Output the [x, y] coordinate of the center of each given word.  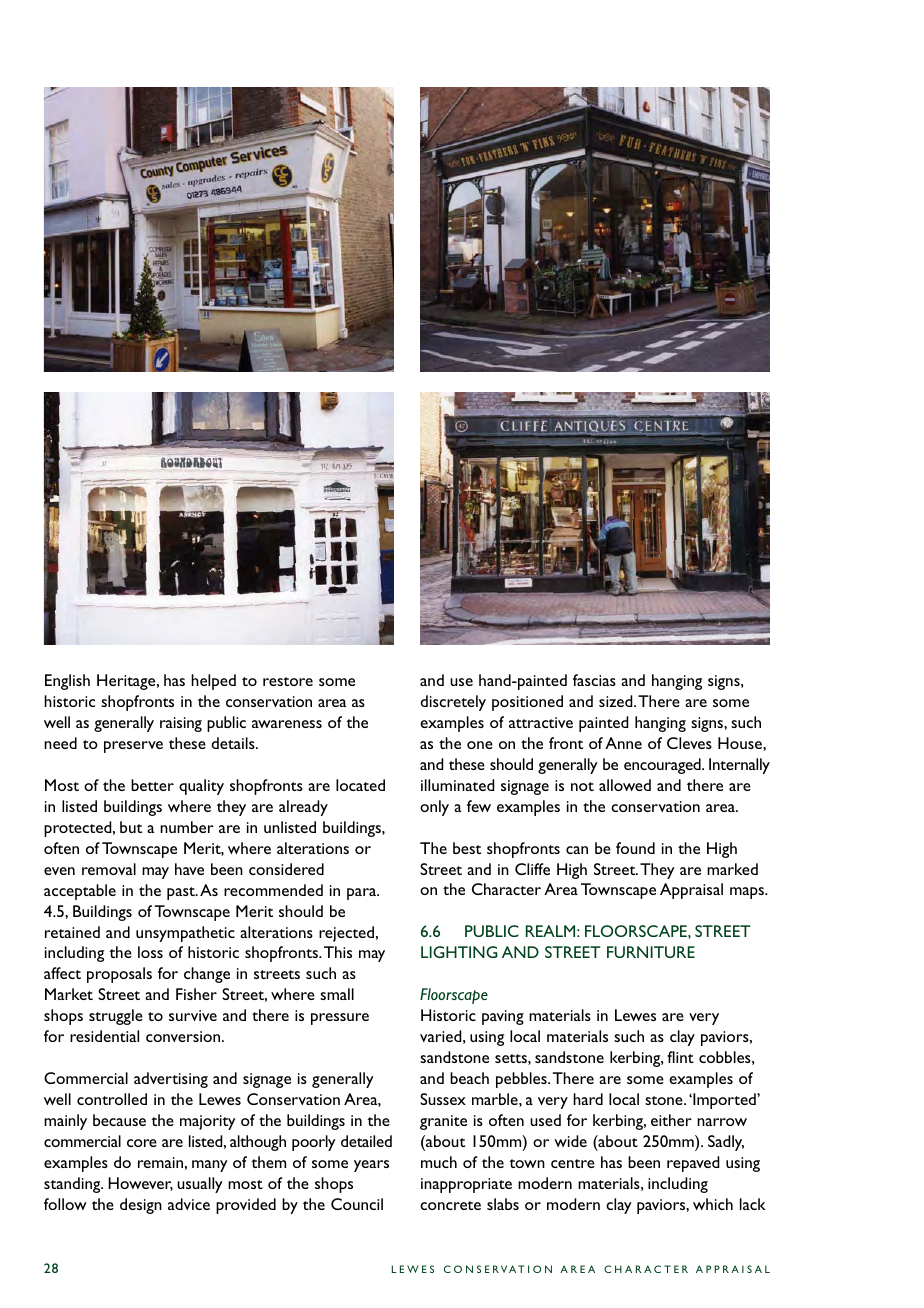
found [635, 848]
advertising [171, 1080]
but [131, 827]
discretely [453, 703]
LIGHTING [459, 952]
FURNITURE [651, 952]
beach [469, 1078]
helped [213, 682]
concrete [450, 1205]
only [434, 808]
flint [680, 1057]
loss [150, 952]
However [140, 1184]
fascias [594, 680]
